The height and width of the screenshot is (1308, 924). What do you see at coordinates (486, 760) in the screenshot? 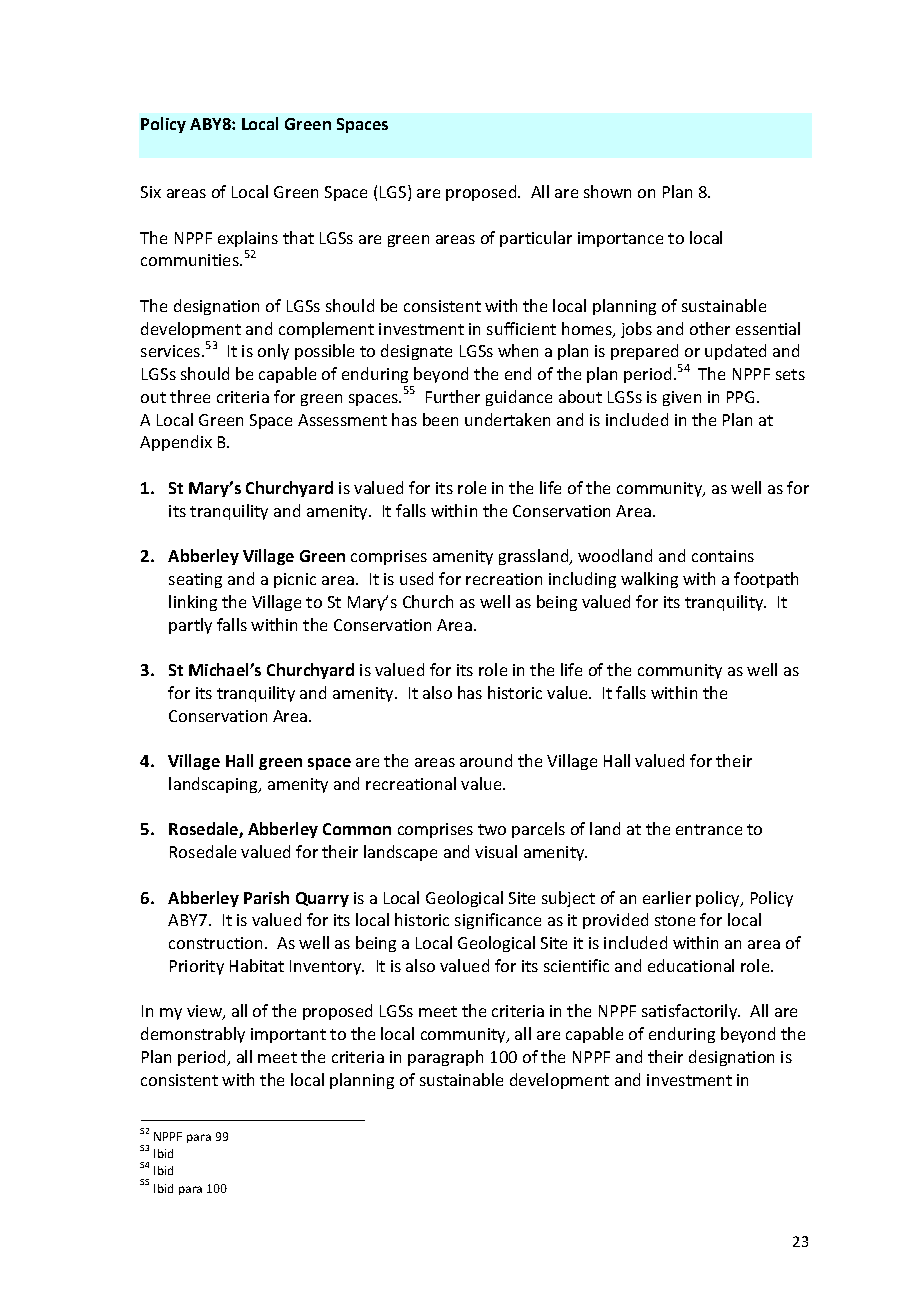
I see `around` at bounding box center [486, 760].
